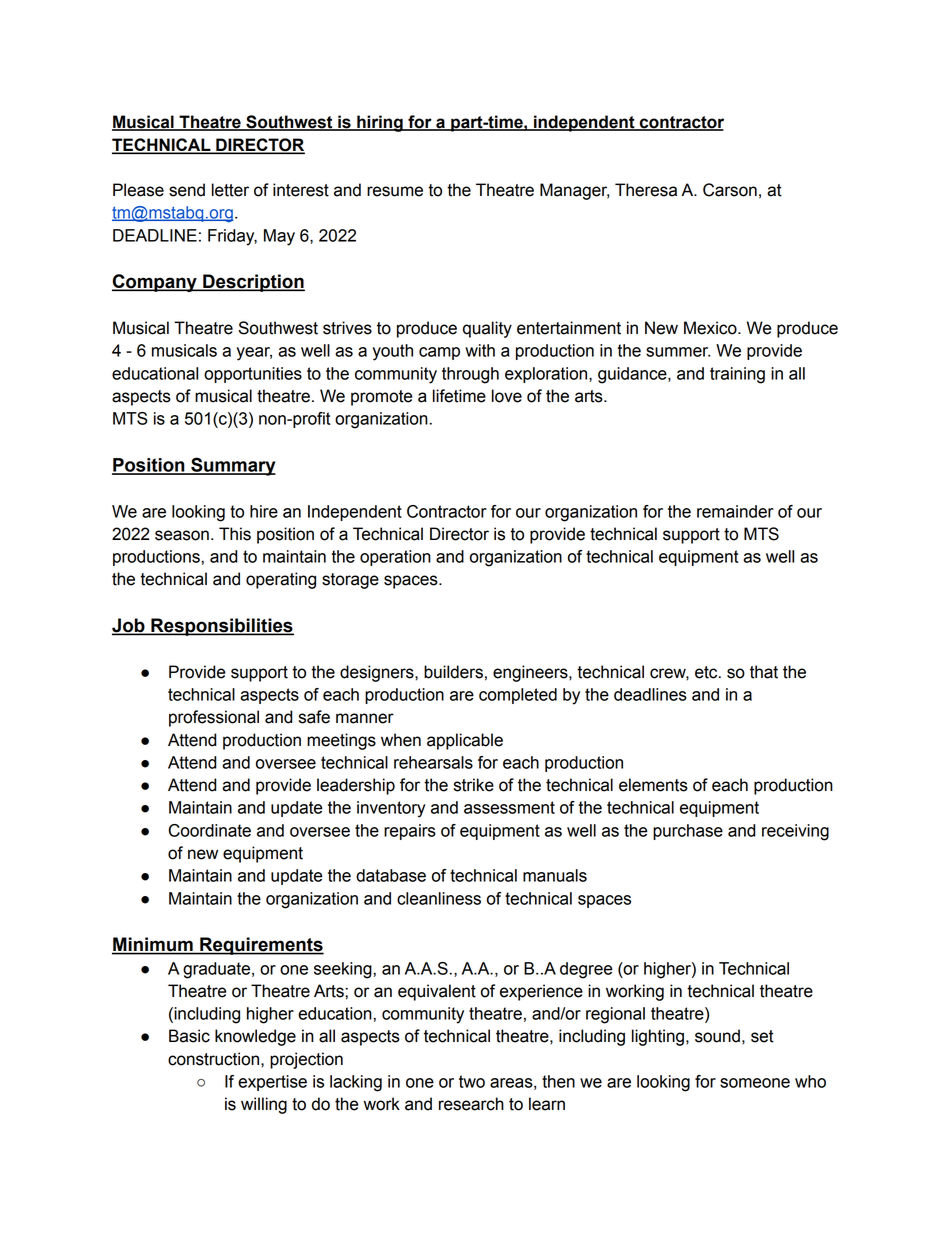 The width and height of the screenshot is (952, 1233). What do you see at coordinates (395, 191) in the screenshot?
I see `resume` at bounding box center [395, 191].
